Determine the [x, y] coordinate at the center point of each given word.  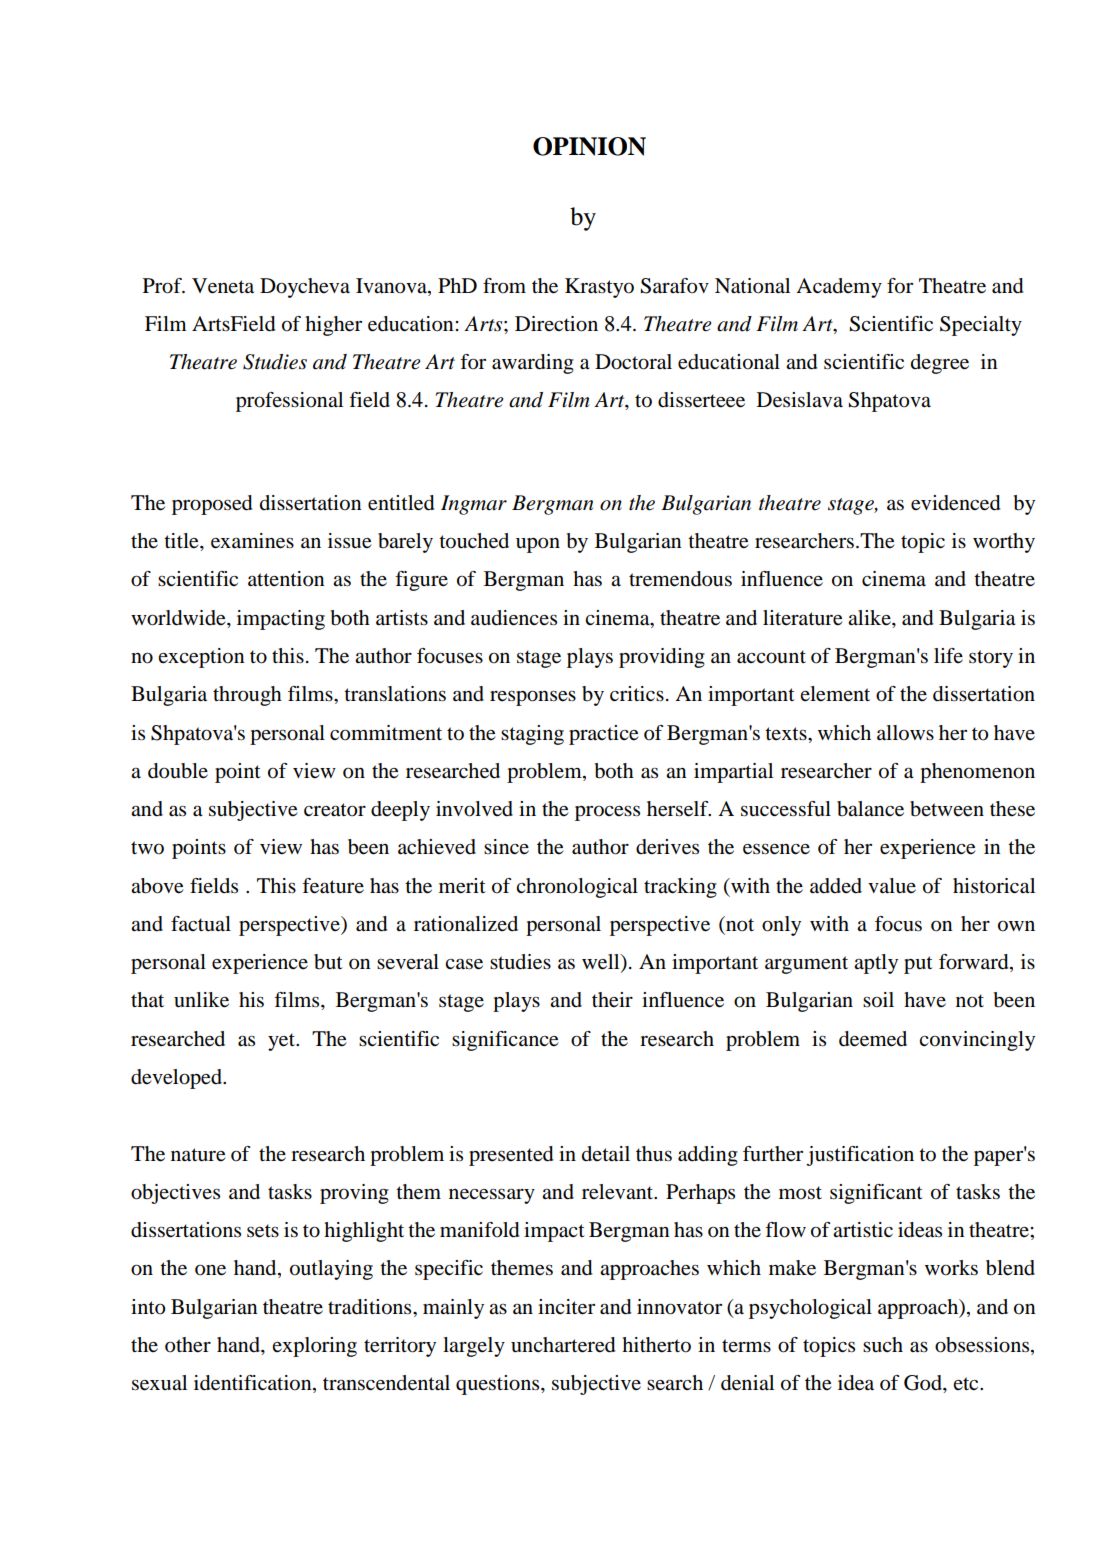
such [883, 1345]
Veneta [223, 286]
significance [505, 1041]
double [178, 771]
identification [254, 1384]
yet [283, 1042]
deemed [873, 1039]
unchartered [563, 1345]
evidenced [956, 503]
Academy [839, 288]
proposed [212, 505]
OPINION [589, 146]
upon [538, 545]
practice [603, 735]
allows [905, 733]
